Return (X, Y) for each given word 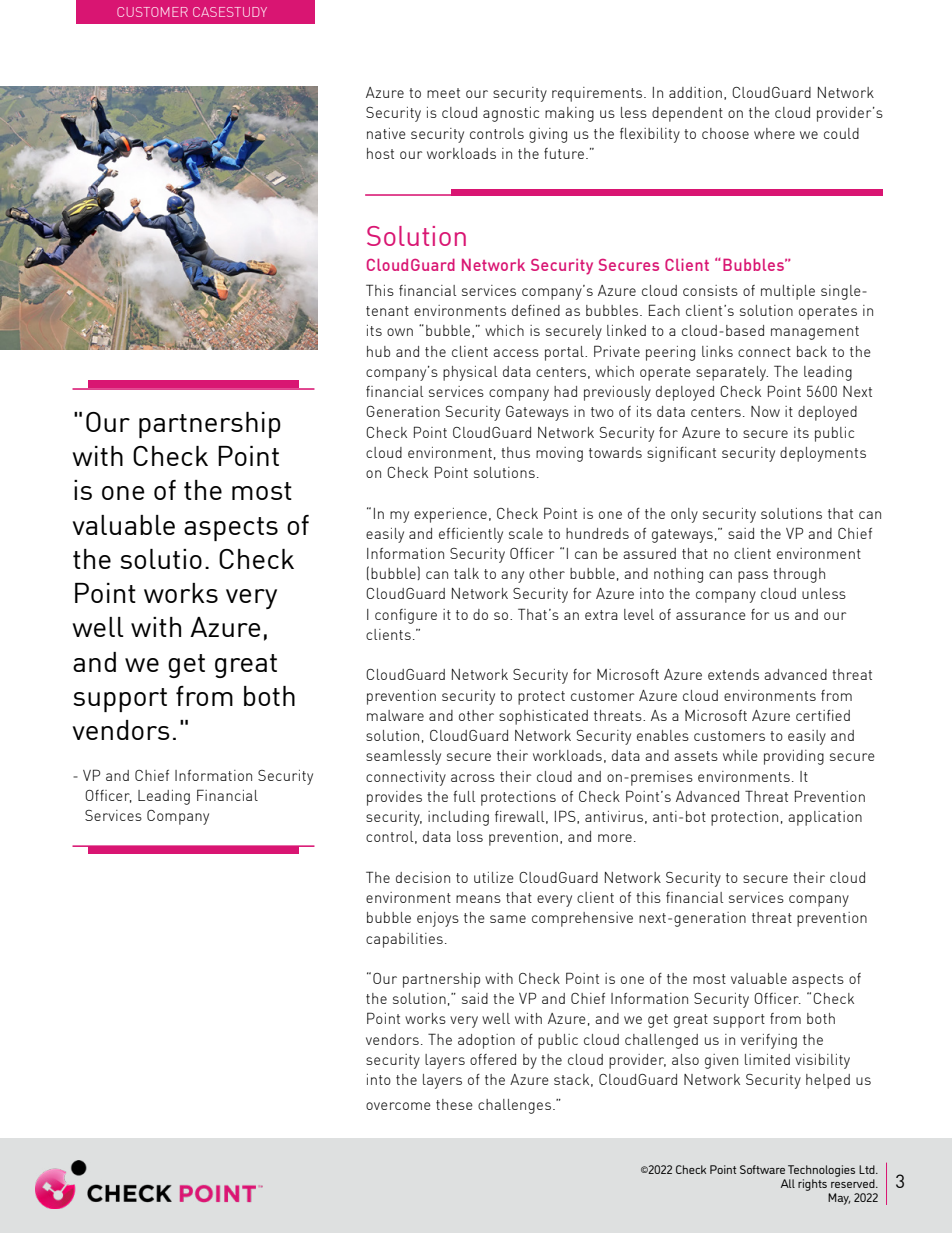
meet (443, 93)
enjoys (438, 919)
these (454, 1104)
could (841, 133)
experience (450, 515)
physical (470, 373)
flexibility (650, 135)
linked (626, 330)
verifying (769, 1041)
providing (794, 757)
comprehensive (582, 919)
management (815, 333)
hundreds (597, 533)
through (799, 575)
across (473, 778)
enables (663, 735)
